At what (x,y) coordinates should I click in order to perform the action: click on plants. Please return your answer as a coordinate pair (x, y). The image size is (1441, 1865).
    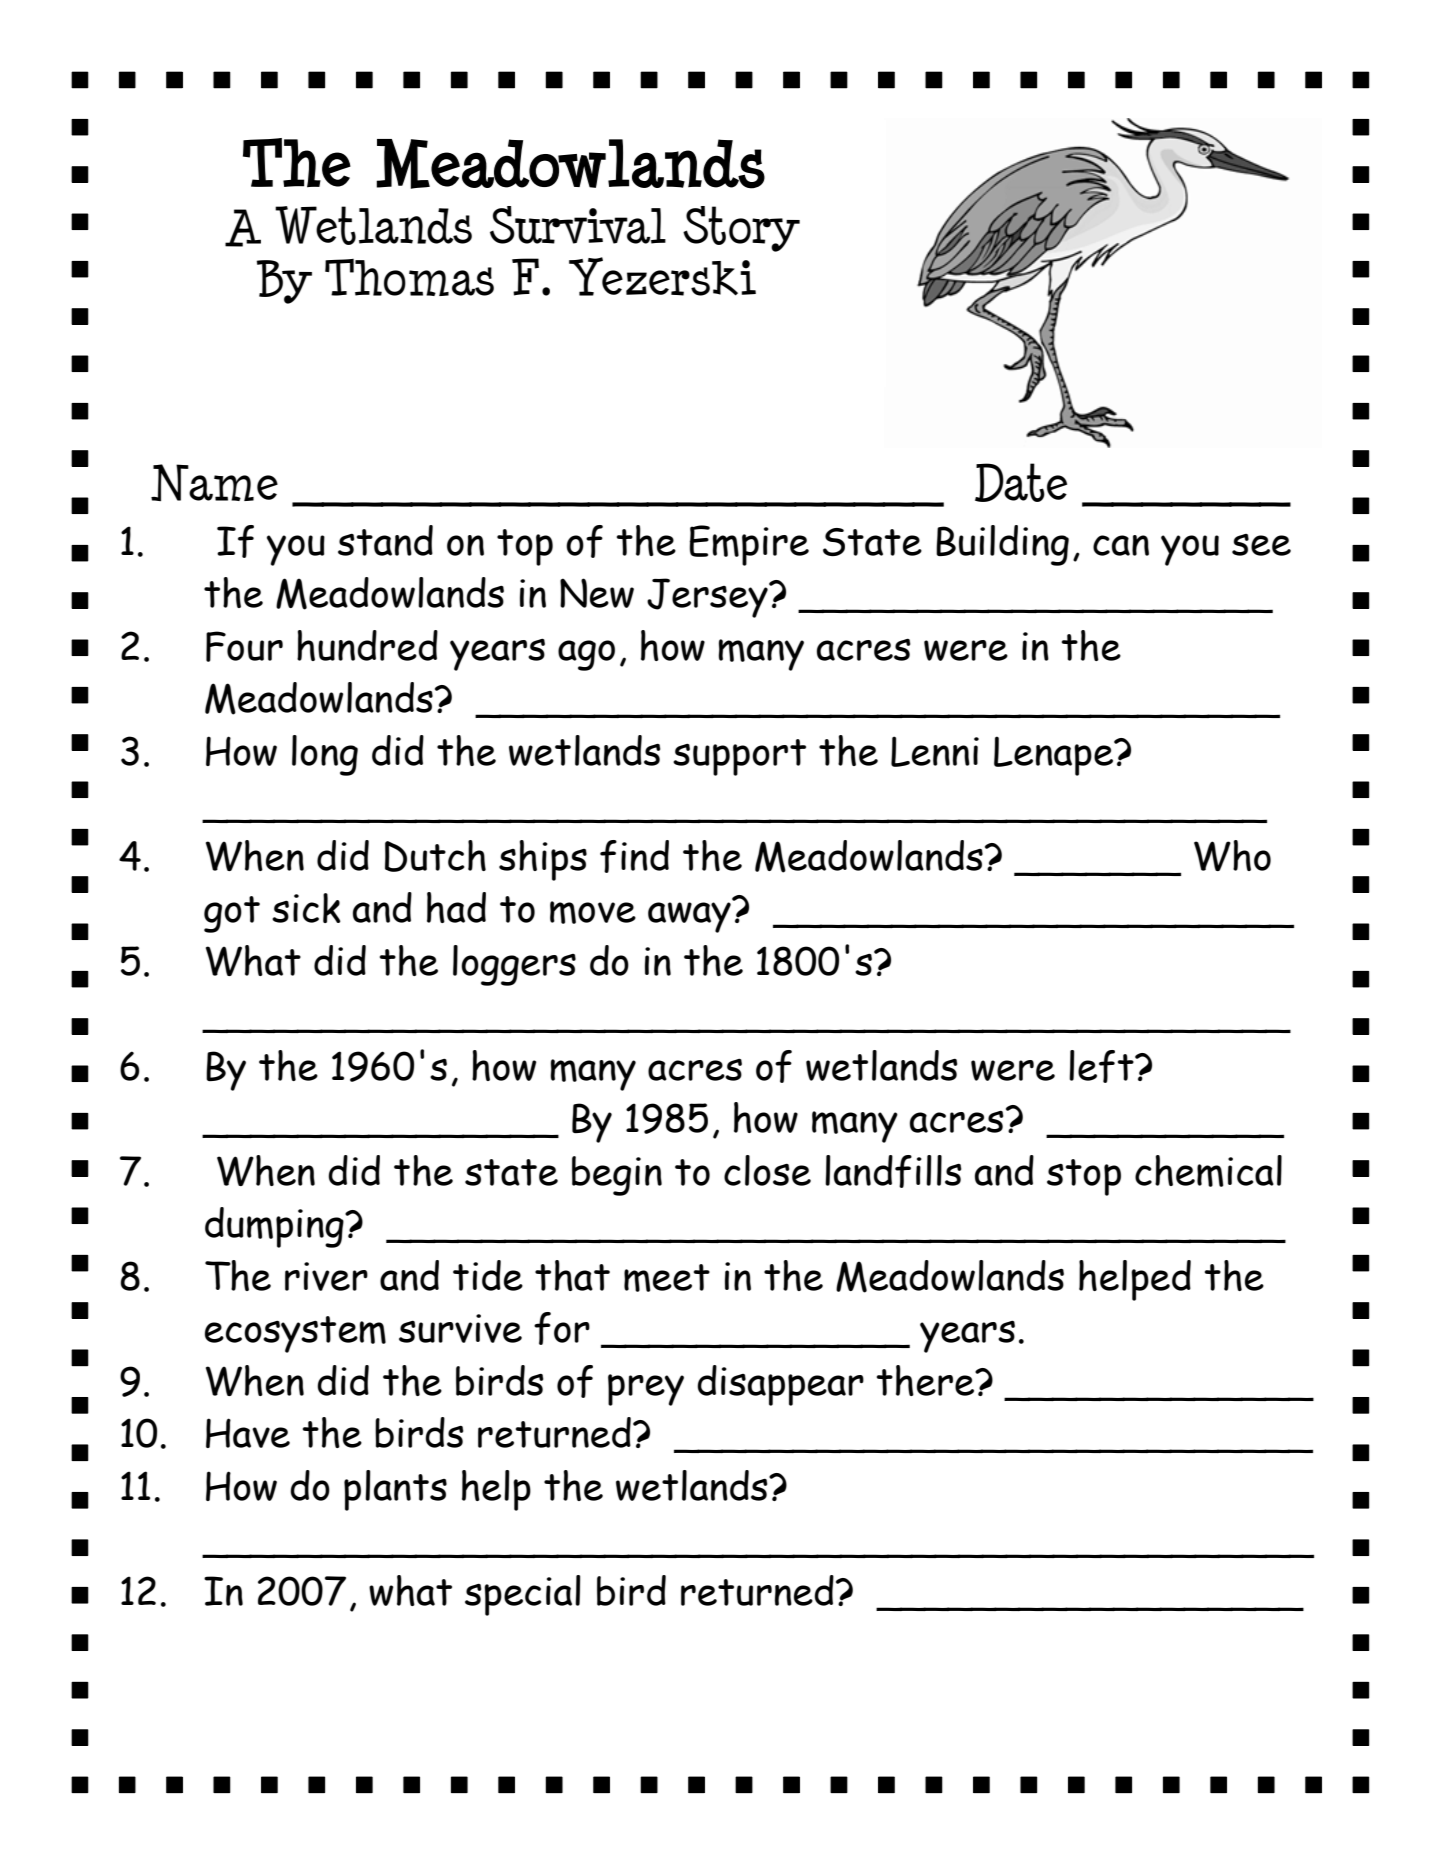
    Looking at the image, I should click on (395, 1490).
